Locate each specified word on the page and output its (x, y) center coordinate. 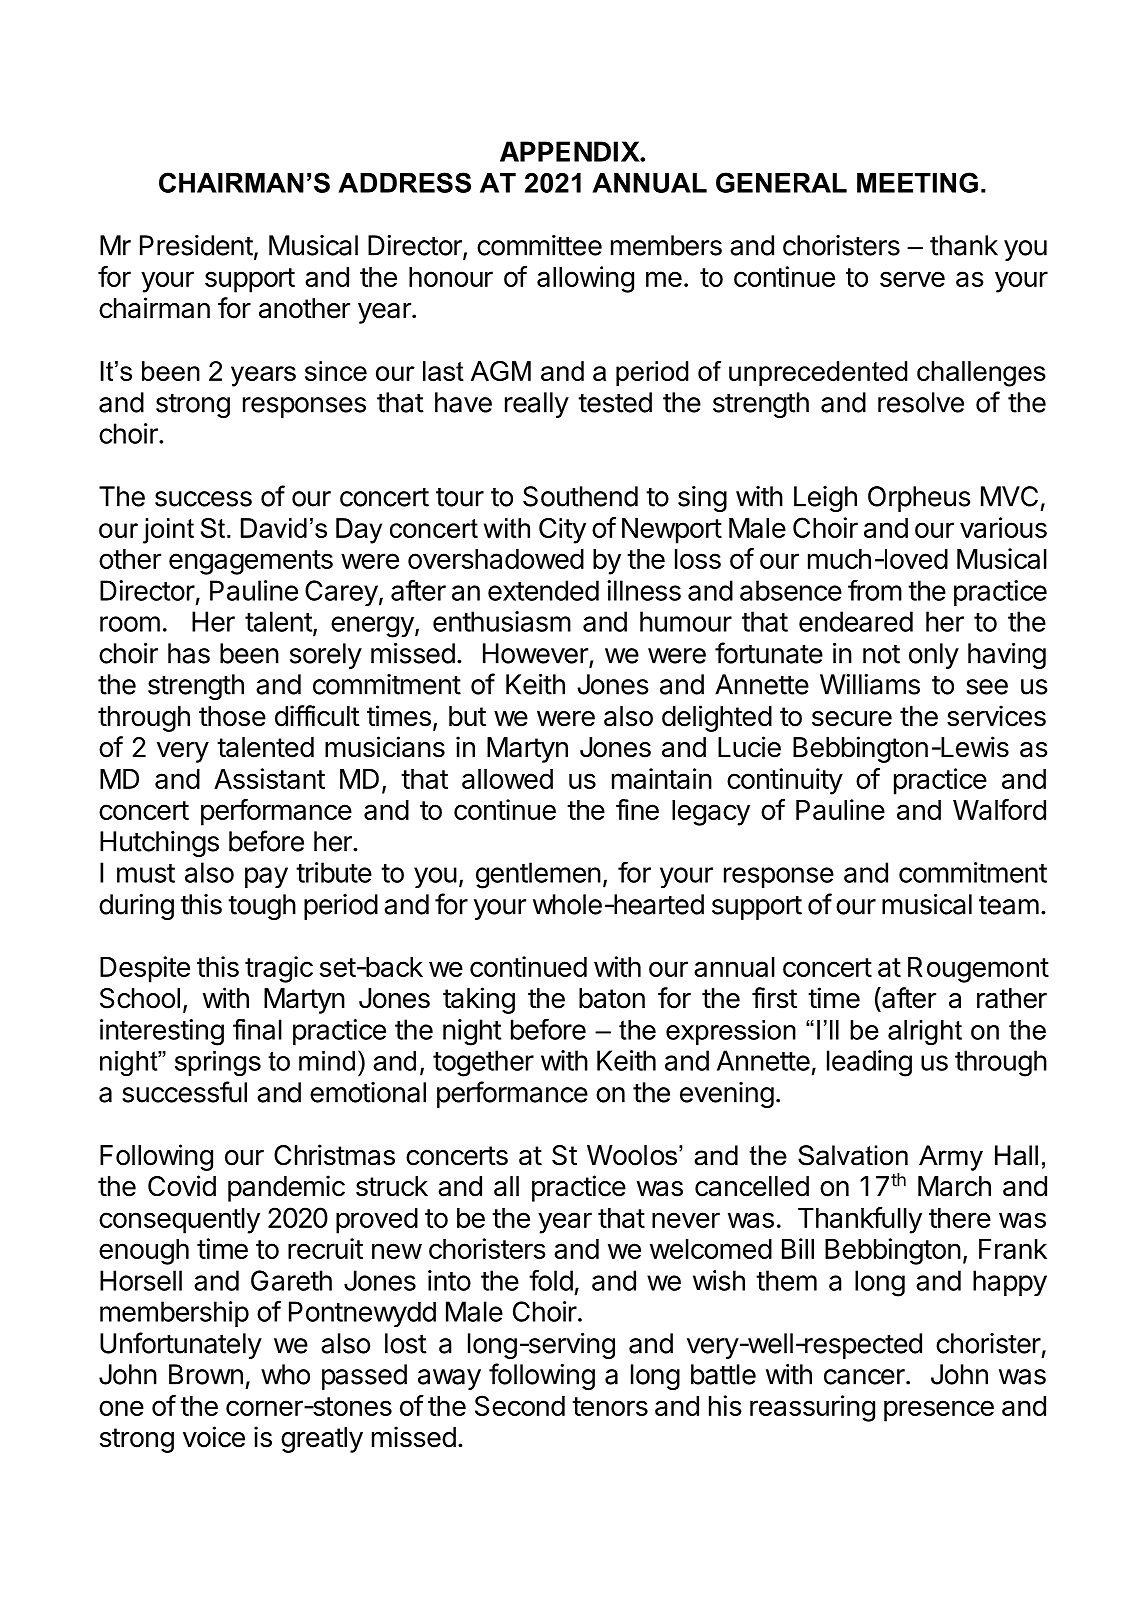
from (875, 590)
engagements (251, 562)
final (257, 1029)
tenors (610, 1406)
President (196, 245)
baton (612, 998)
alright (925, 1033)
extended (543, 590)
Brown (206, 1374)
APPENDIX (570, 151)
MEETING (917, 182)
